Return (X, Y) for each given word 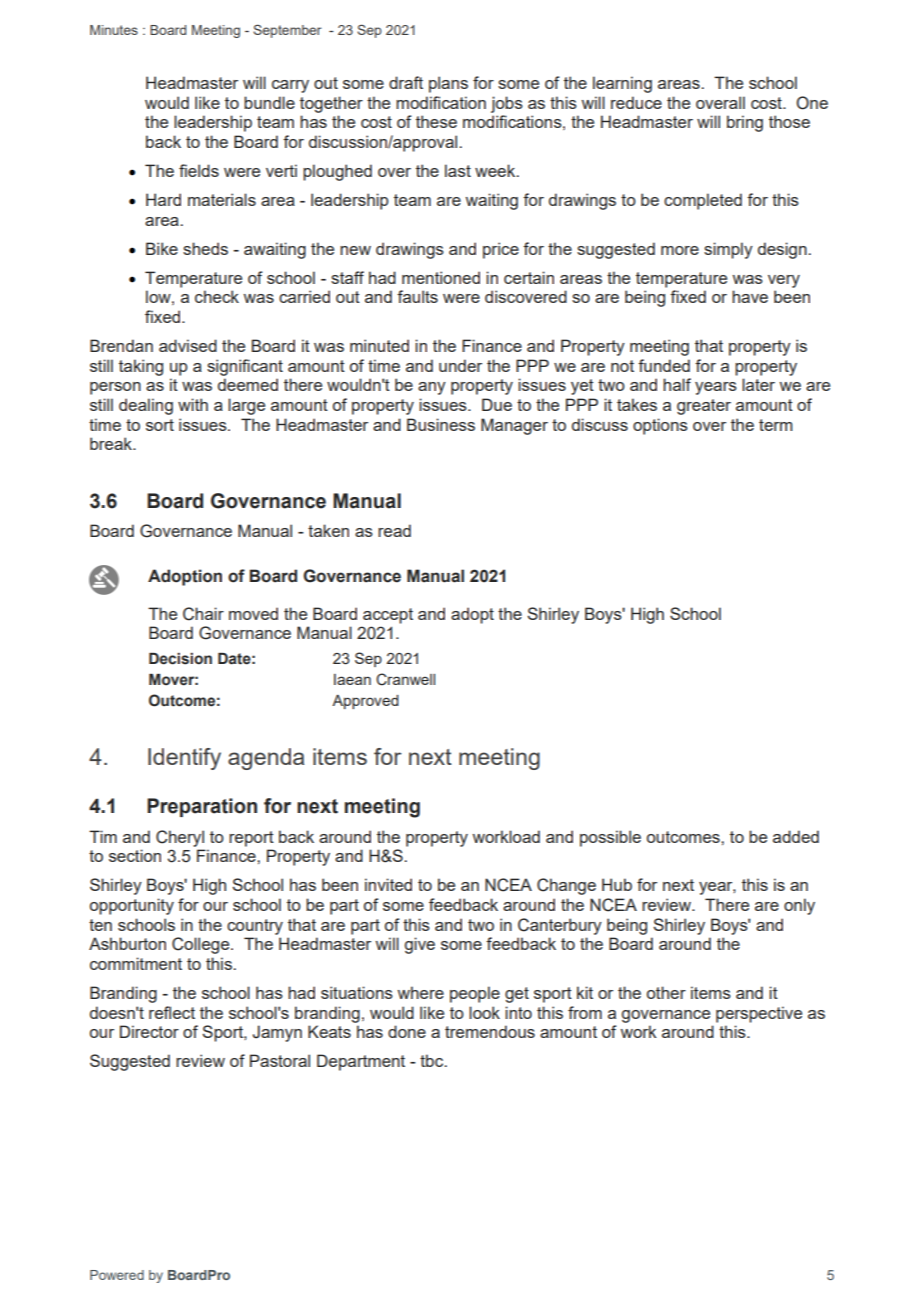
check (217, 296)
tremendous (490, 1031)
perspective (759, 1014)
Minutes (114, 30)
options (660, 426)
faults (417, 296)
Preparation (202, 807)
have (750, 296)
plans (448, 84)
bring (745, 123)
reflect (172, 1012)
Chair (203, 614)
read (394, 530)
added (796, 836)
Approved (365, 702)
